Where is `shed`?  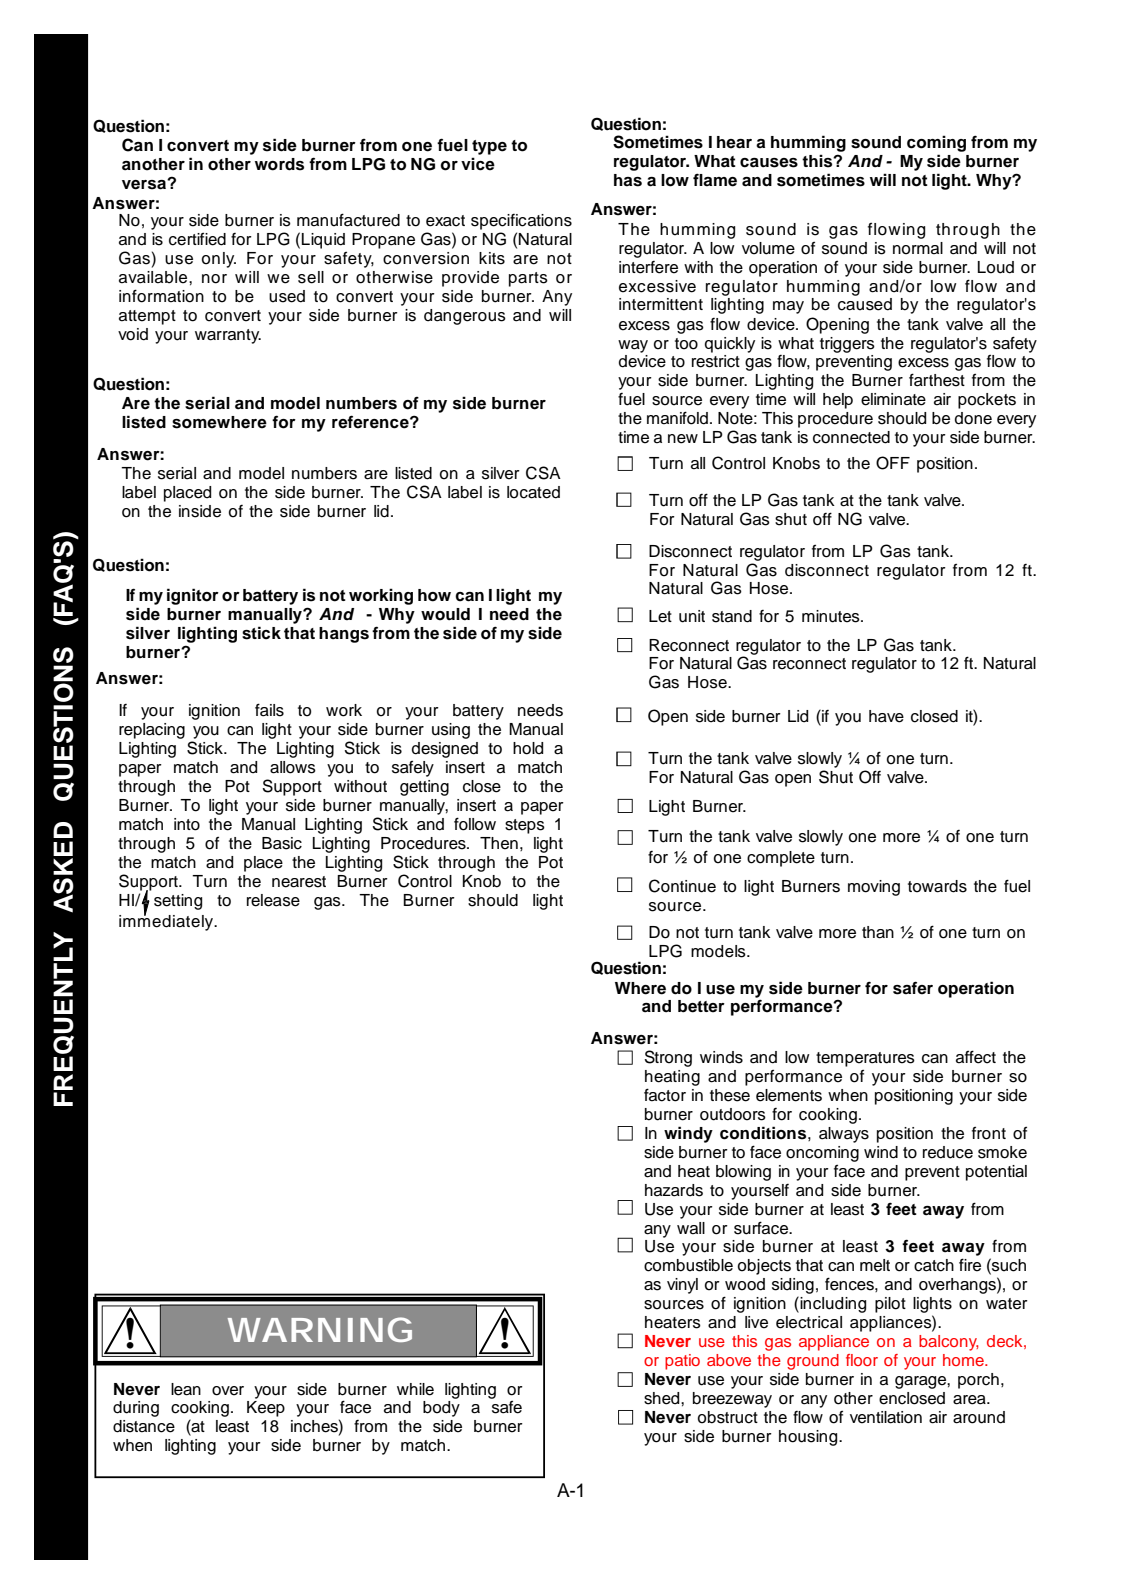 shed is located at coordinates (663, 1398).
